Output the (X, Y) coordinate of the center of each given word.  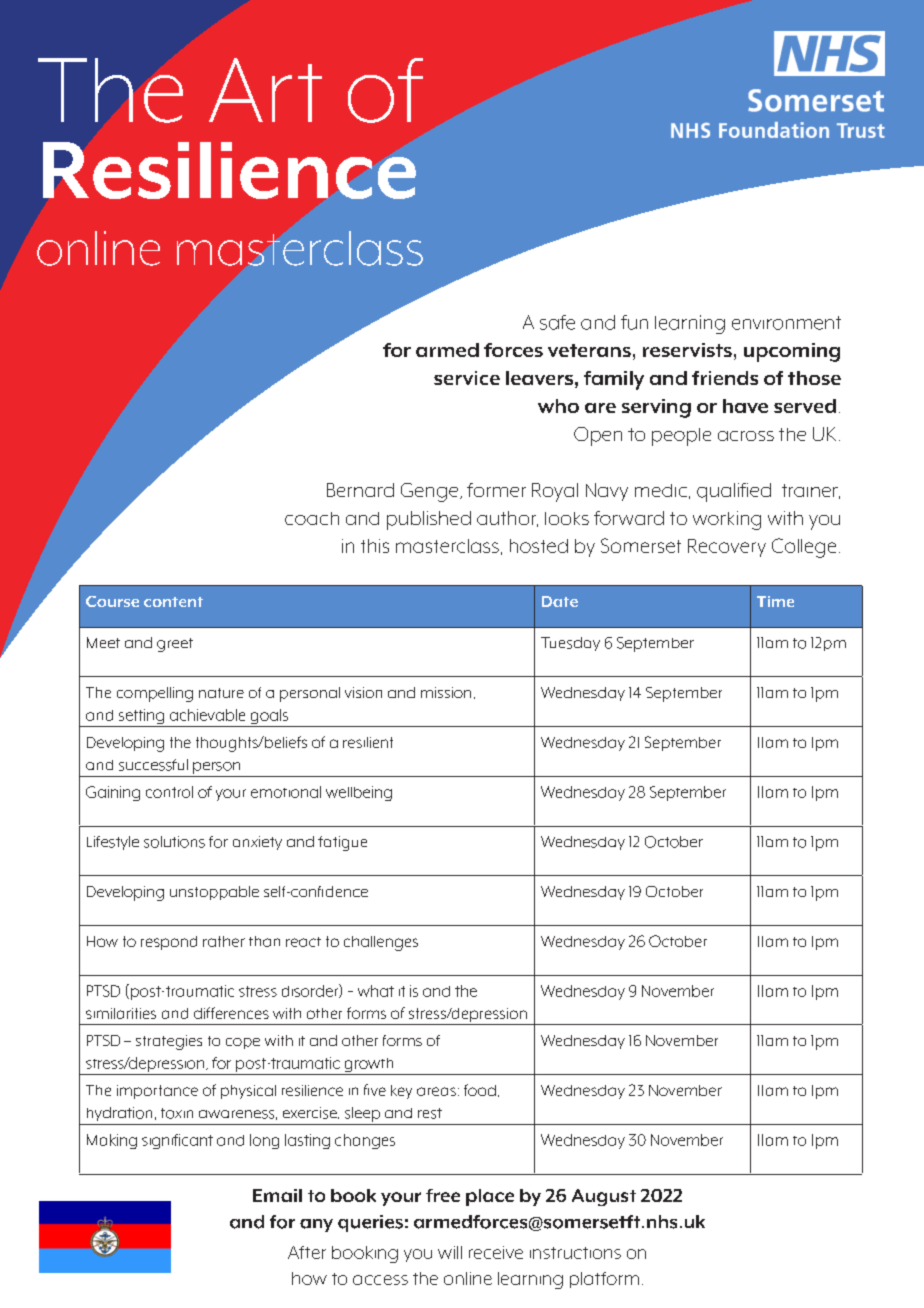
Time (775, 601)
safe (557, 322)
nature (221, 693)
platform (604, 1280)
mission (446, 692)
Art (265, 90)
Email (277, 1195)
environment (786, 323)
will (450, 1252)
